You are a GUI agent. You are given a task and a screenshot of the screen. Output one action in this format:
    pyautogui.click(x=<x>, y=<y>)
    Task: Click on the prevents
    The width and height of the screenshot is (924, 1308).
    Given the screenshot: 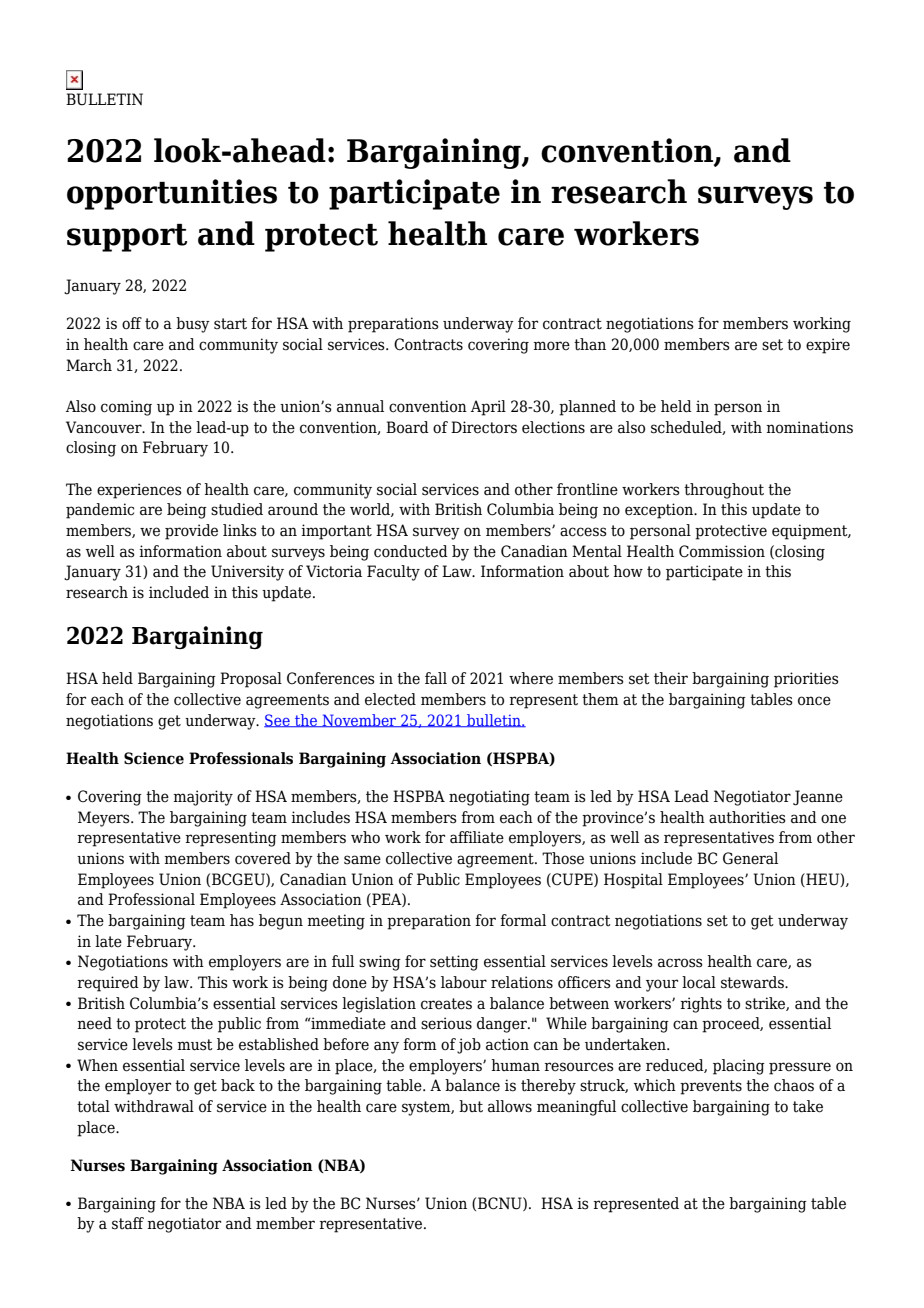 What is the action you would take?
    pyautogui.click(x=711, y=1087)
